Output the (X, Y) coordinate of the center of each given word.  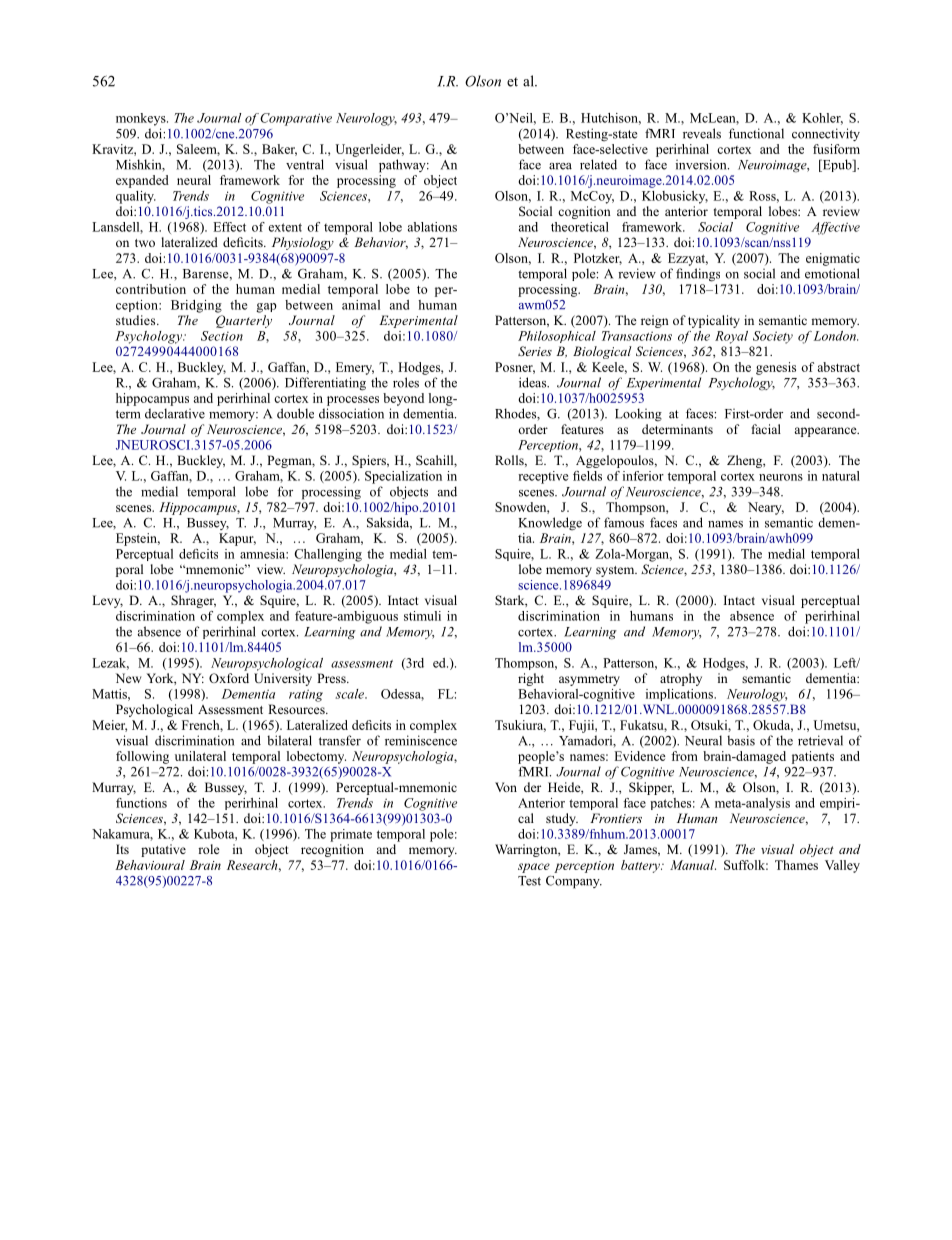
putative (163, 850)
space (534, 868)
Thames (796, 865)
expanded (142, 181)
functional (756, 133)
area (560, 166)
